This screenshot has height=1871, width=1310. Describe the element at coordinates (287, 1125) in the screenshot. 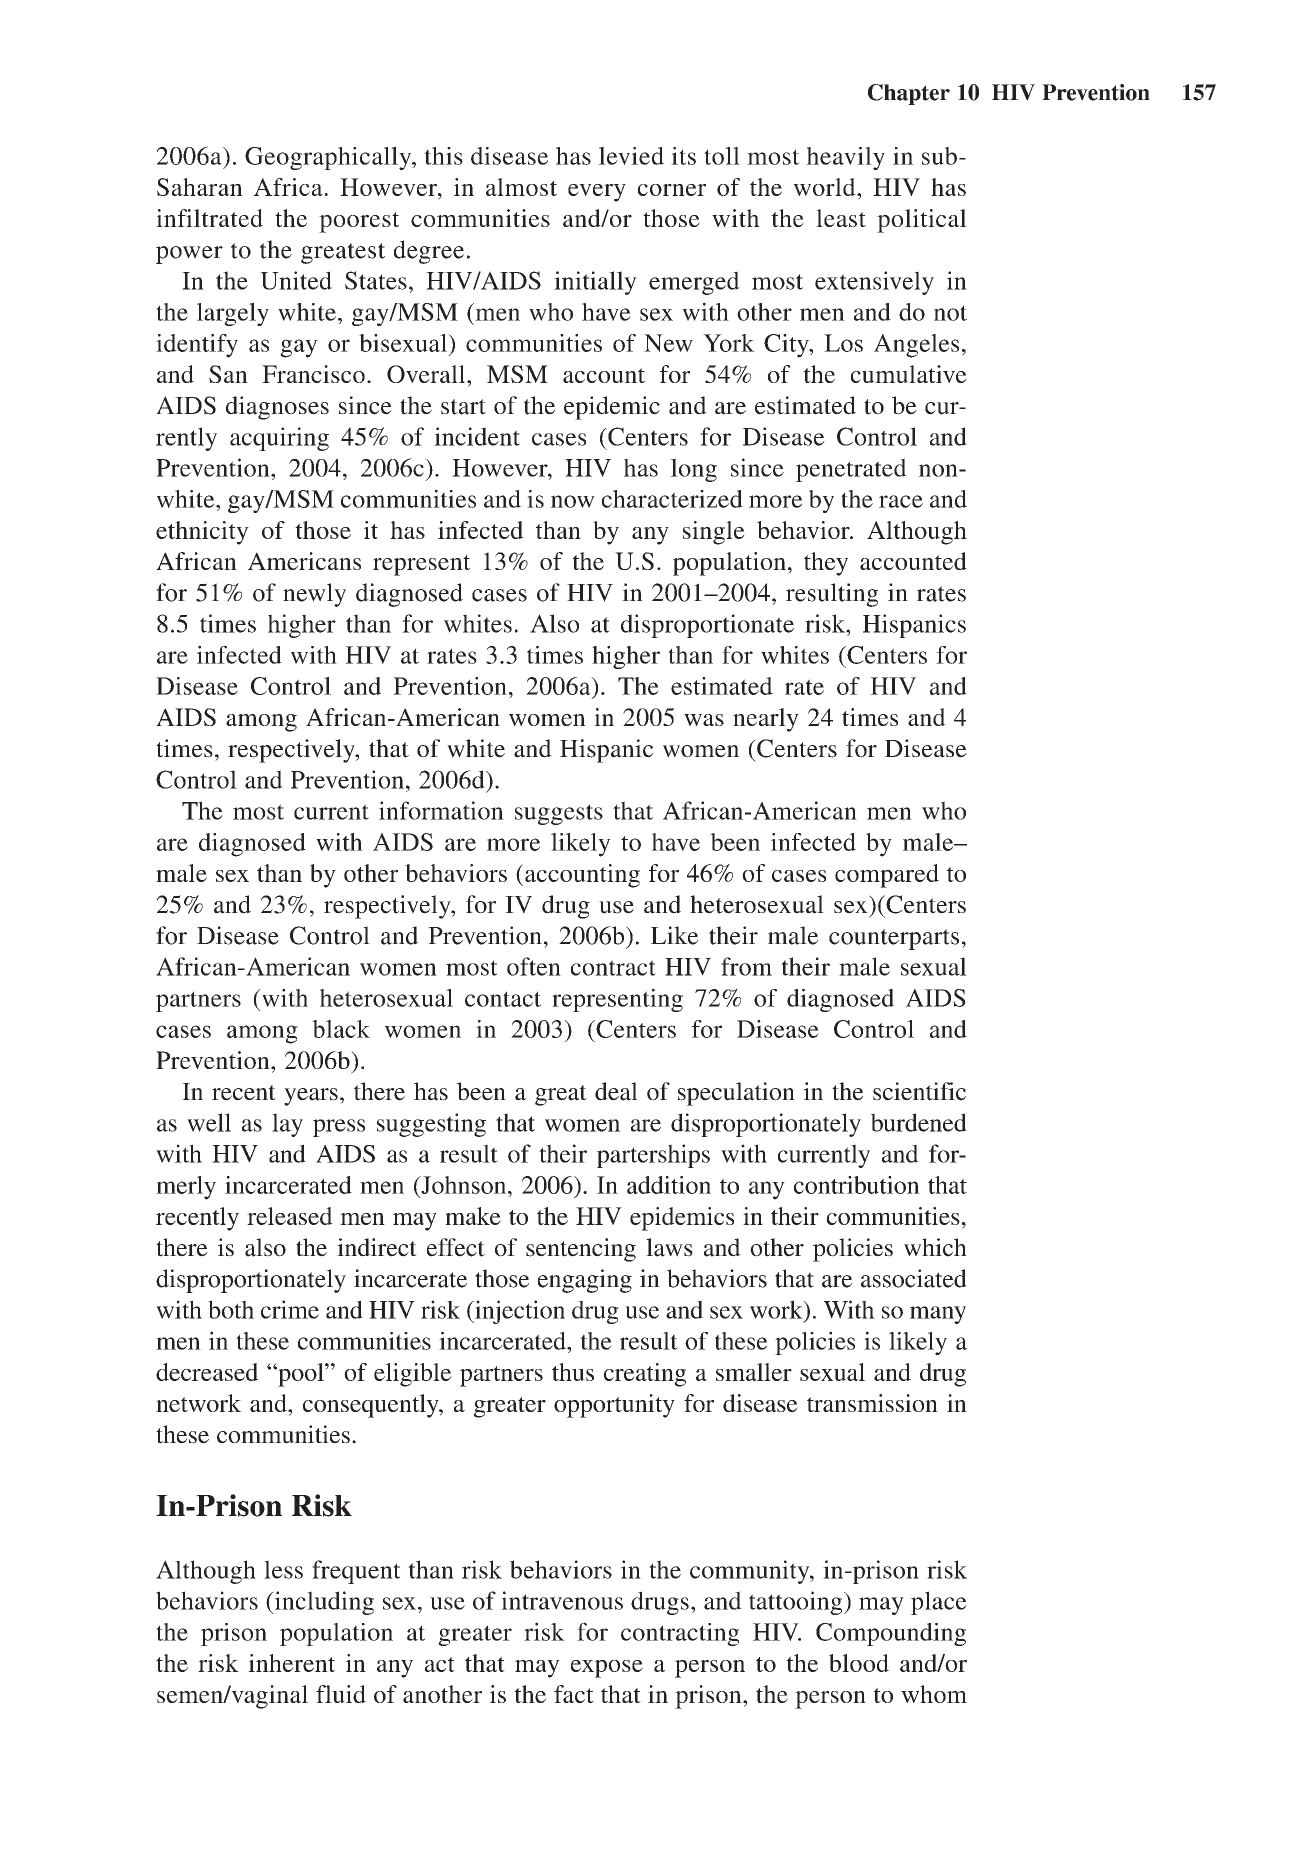

I see `lay` at that location.
